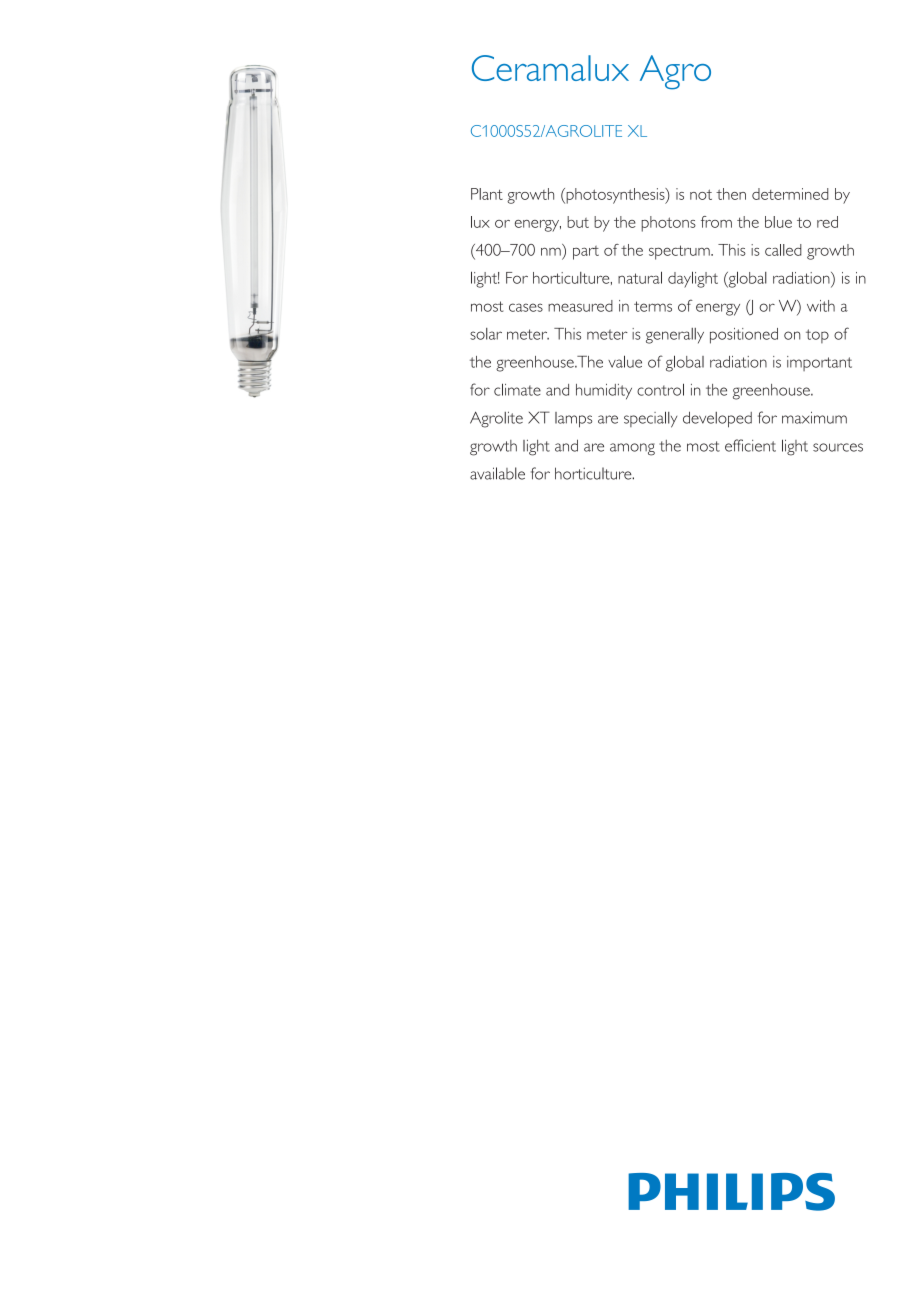 This screenshot has width=924, height=1308. What do you see at coordinates (632, 449) in the screenshot?
I see `among` at bounding box center [632, 449].
